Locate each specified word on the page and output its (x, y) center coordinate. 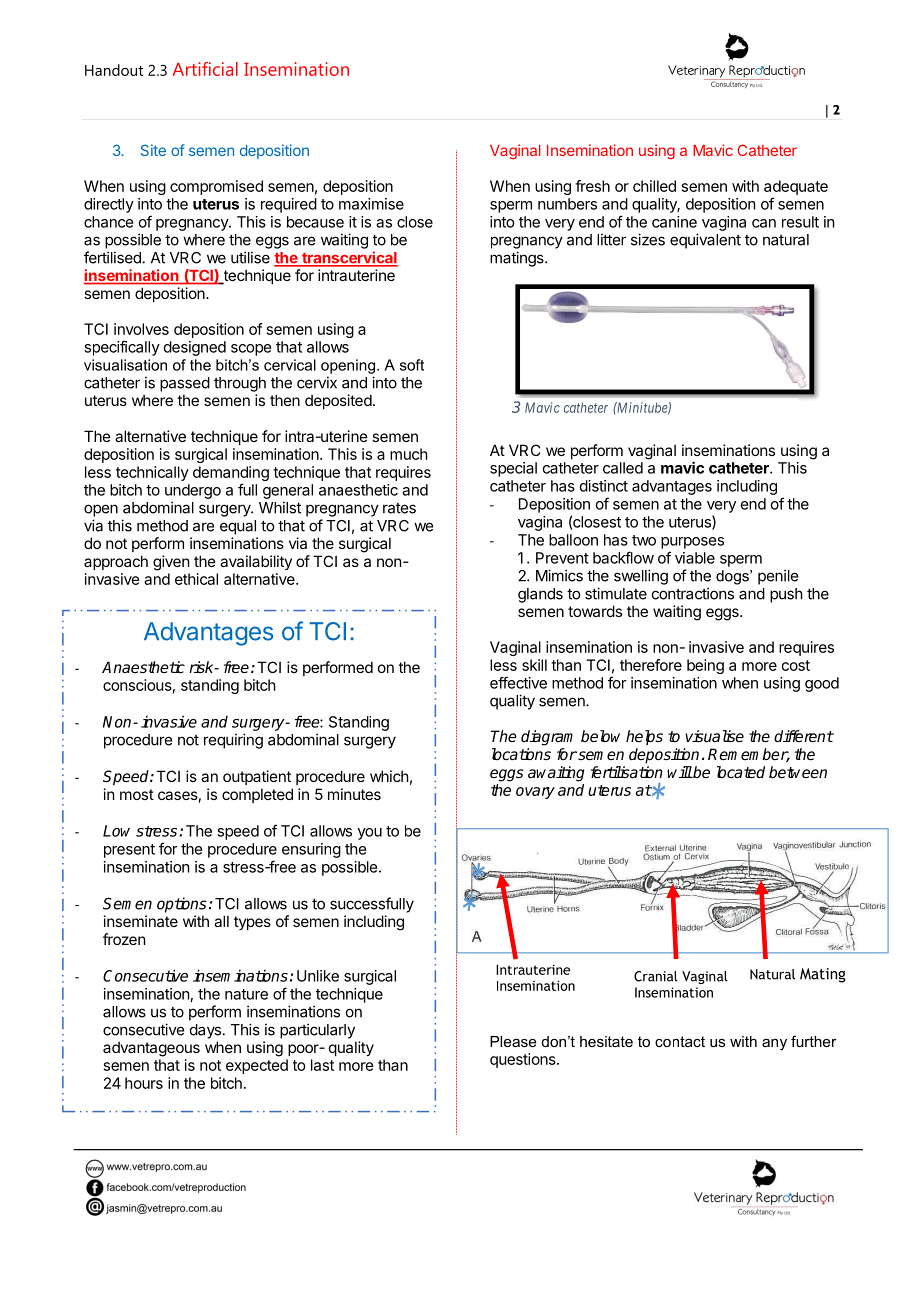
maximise (371, 204)
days (205, 1031)
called (623, 468)
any (774, 1045)
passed (185, 384)
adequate (796, 187)
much (409, 454)
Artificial (205, 69)
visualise (714, 736)
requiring (233, 741)
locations (521, 754)
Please (513, 1041)
